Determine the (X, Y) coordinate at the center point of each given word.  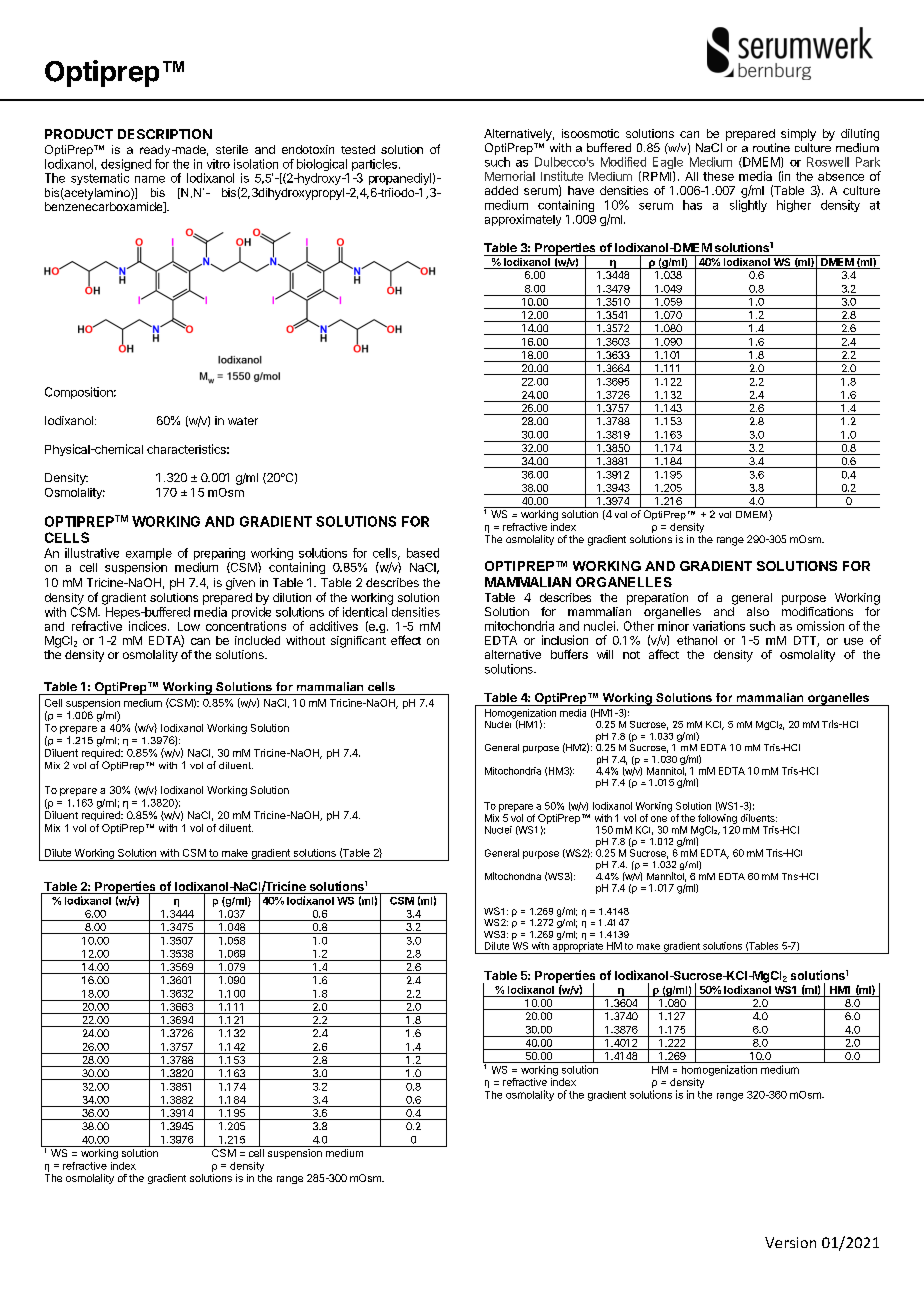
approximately (523, 220)
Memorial (510, 176)
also (758, 611)
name (150, 179)
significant (358, 642)
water (243, 421)
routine (771, 147)
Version (790, 1242)
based (423, 553)
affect (664, 654)
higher (794, 206)
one (659, 819)
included (257, 640)
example (149, 555)
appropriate (577, 948)
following (717, 819)
